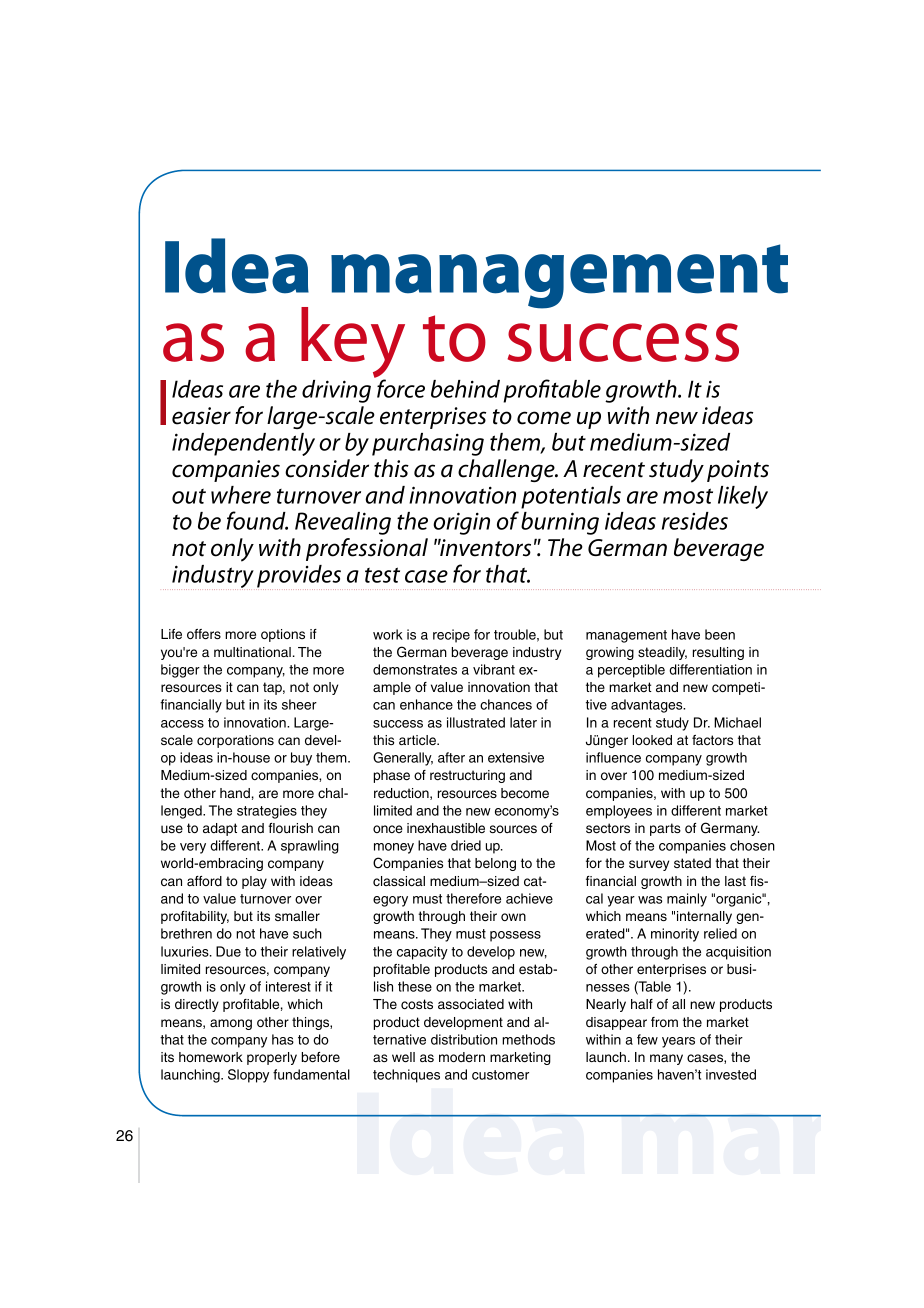  Describe the element at coordinates (465, 389) in the screenshot. I see `behind` at that location.
